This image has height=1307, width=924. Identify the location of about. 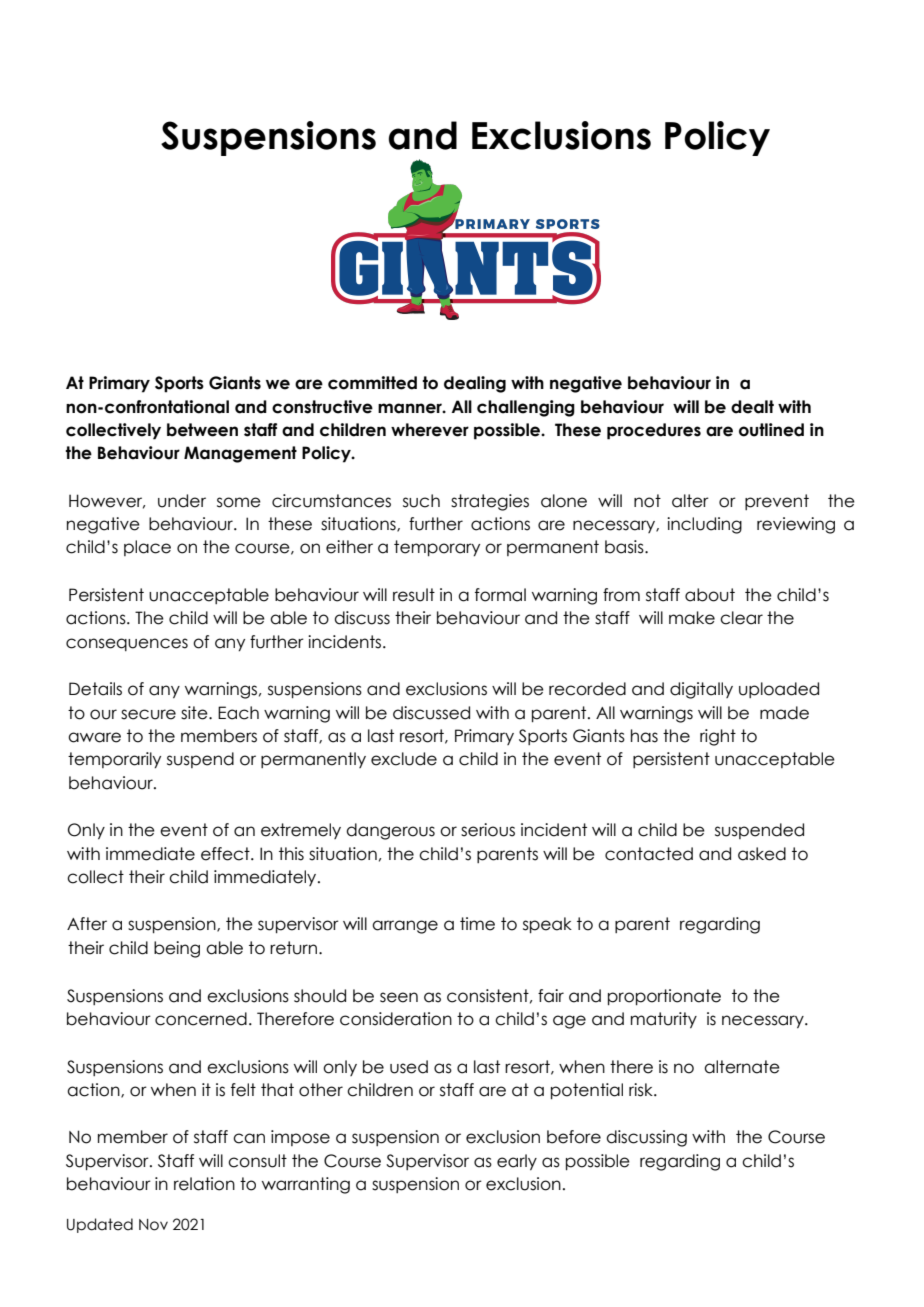
(710, 595).
